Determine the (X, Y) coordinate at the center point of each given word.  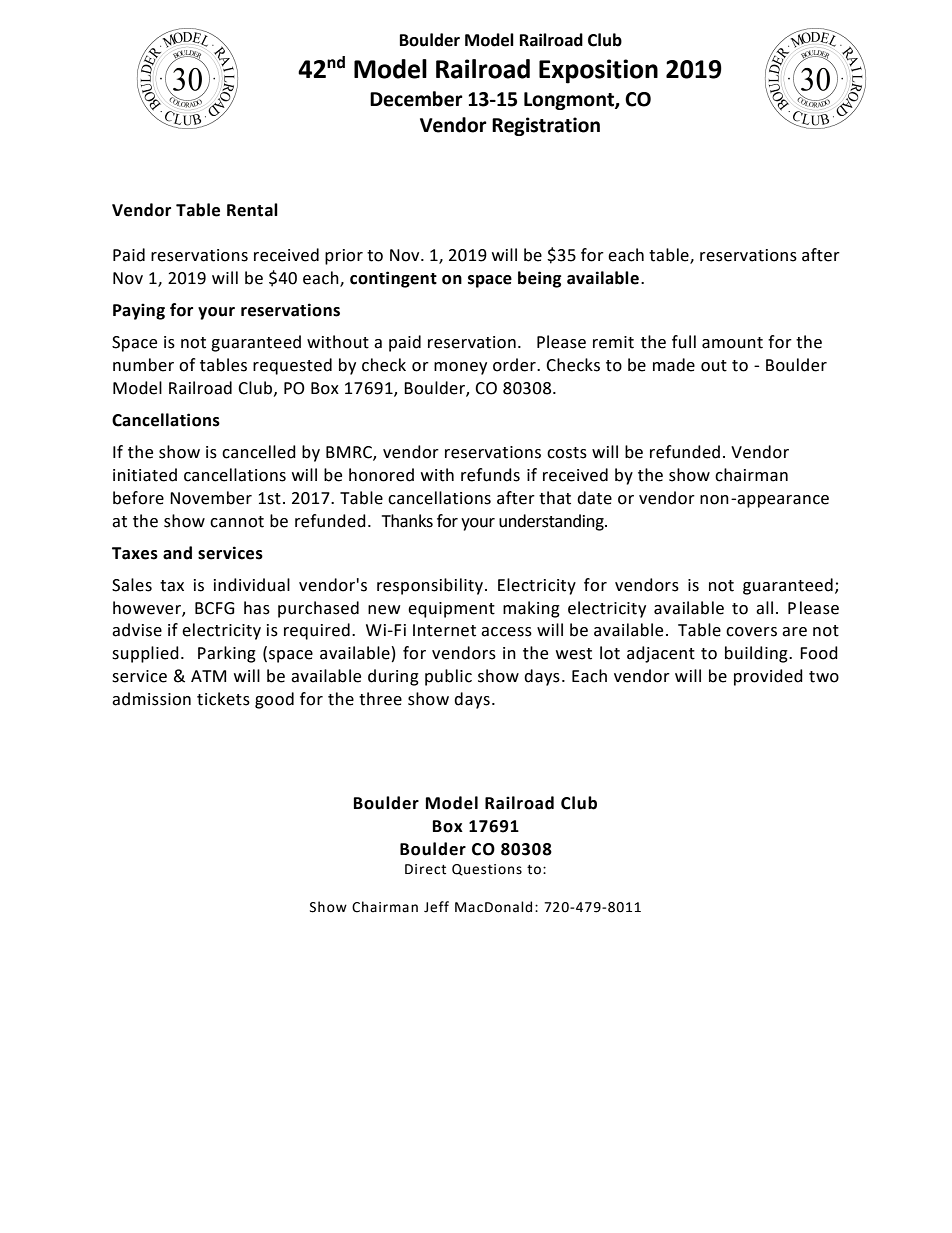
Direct (425, 869)
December (416, 99)
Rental (252, 210)
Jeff (436, 907)
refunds (490, 475)
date (594, 498)
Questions (487, 870)
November (211, 498)
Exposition (598, 71)
